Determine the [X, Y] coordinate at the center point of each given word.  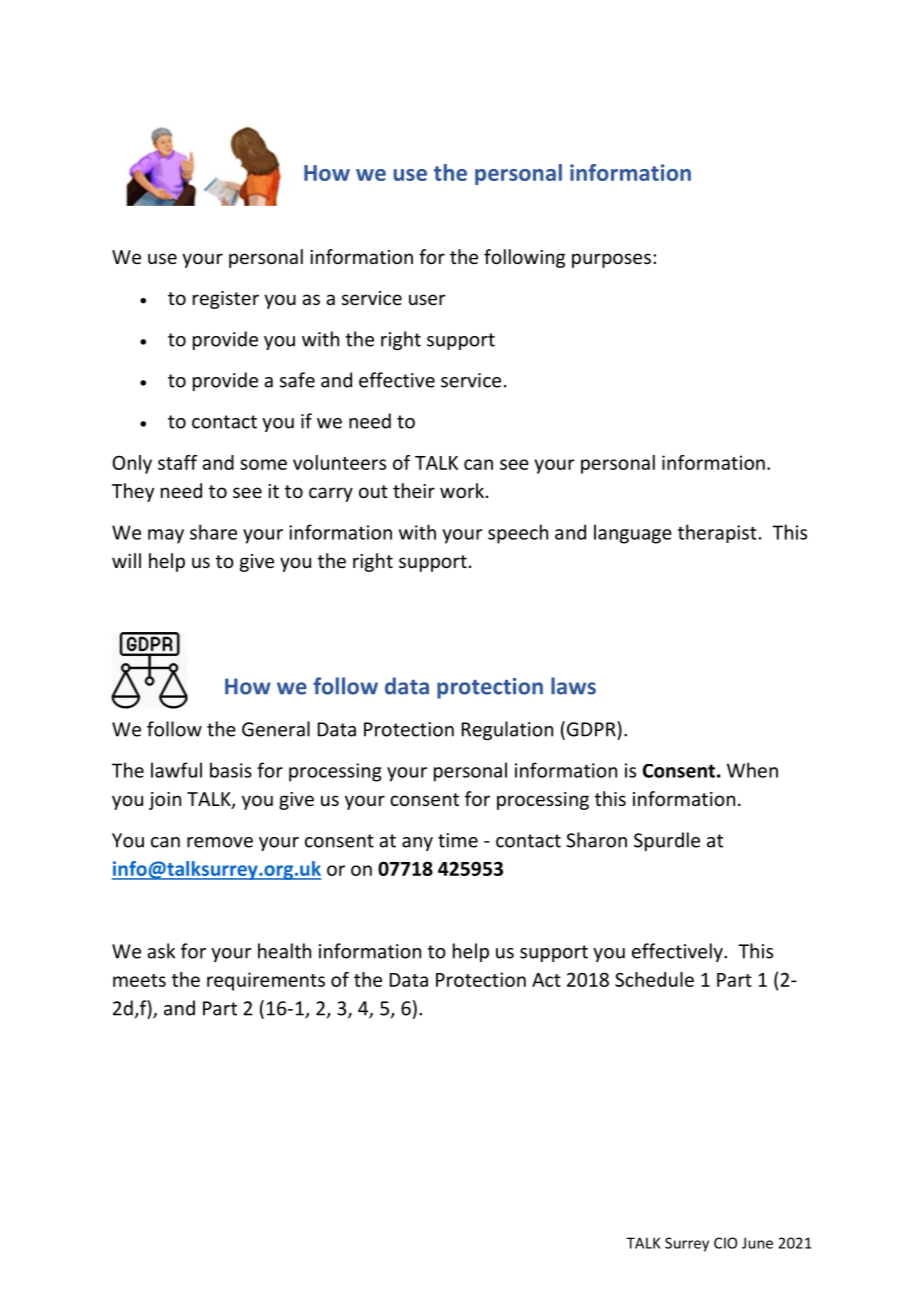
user [427, 299]
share [213, 532]
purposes [611, 260]
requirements [266, 981]
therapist [717, 533]
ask [161, 951]
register [226, 300]
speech [518, 534]
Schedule [654, 979]
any [417, 844]
